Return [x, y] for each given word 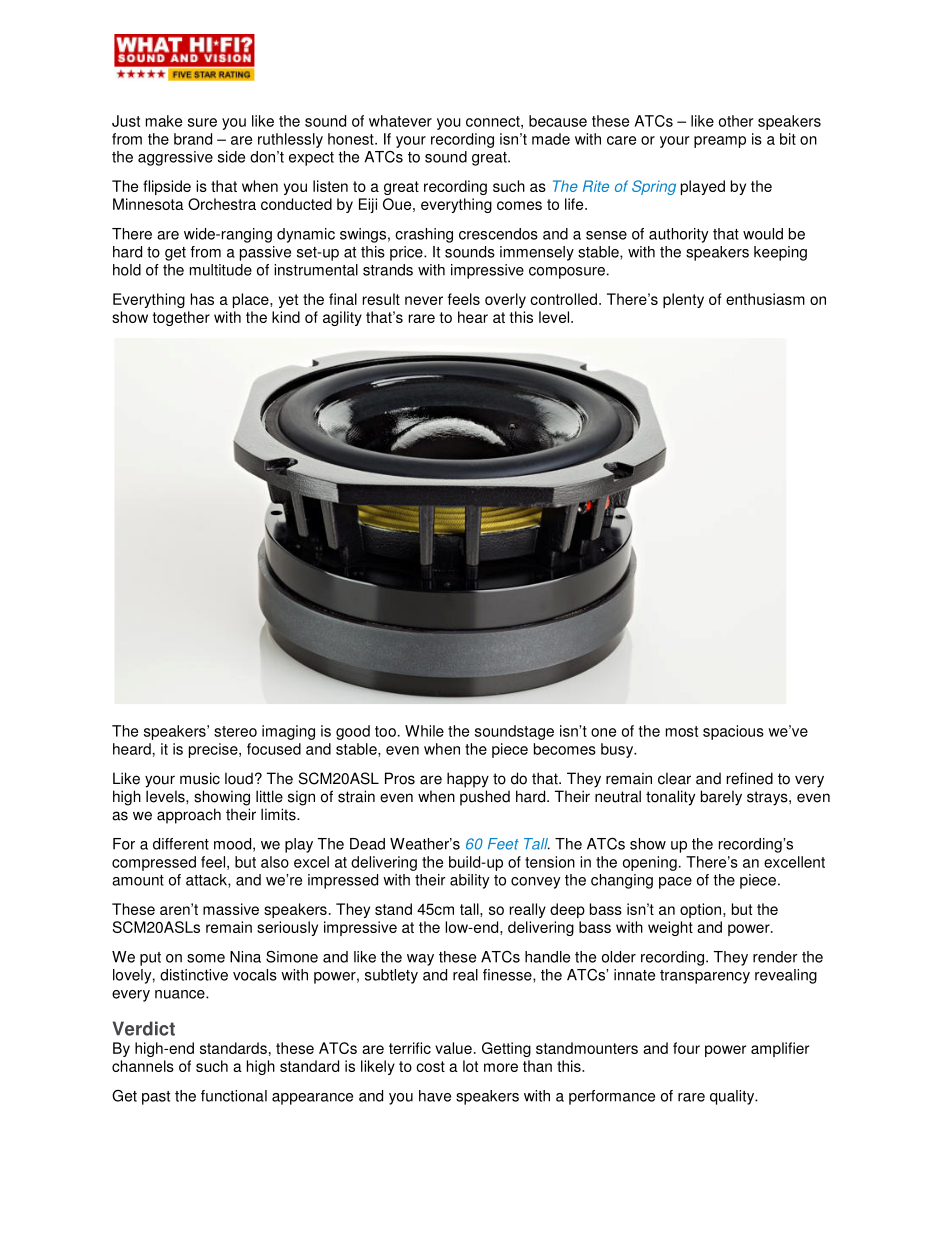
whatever [400, 121]
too [385, 731]
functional [234, 1096]
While [424, 731]
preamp [720, 142]
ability [470, 881]
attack [207, 881]
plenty [683, 300]
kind [286, 317]
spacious [733, 732]
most [682, 731]
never [424, 300]
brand [193, 139]
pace [675, 883]
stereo [235, 731]
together [181, 318]
